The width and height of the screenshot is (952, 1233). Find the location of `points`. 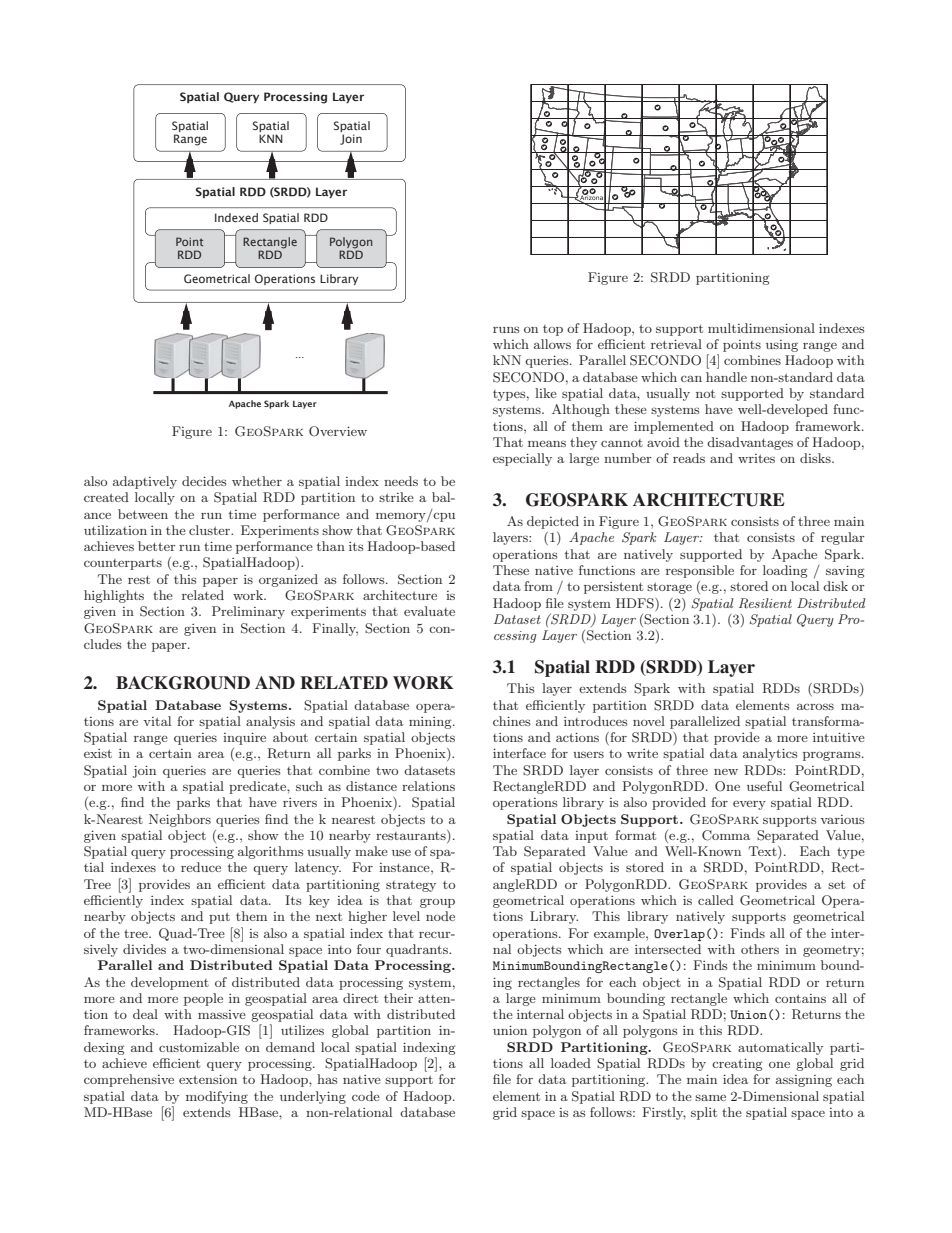

points is located at coordinates (742, 346).
